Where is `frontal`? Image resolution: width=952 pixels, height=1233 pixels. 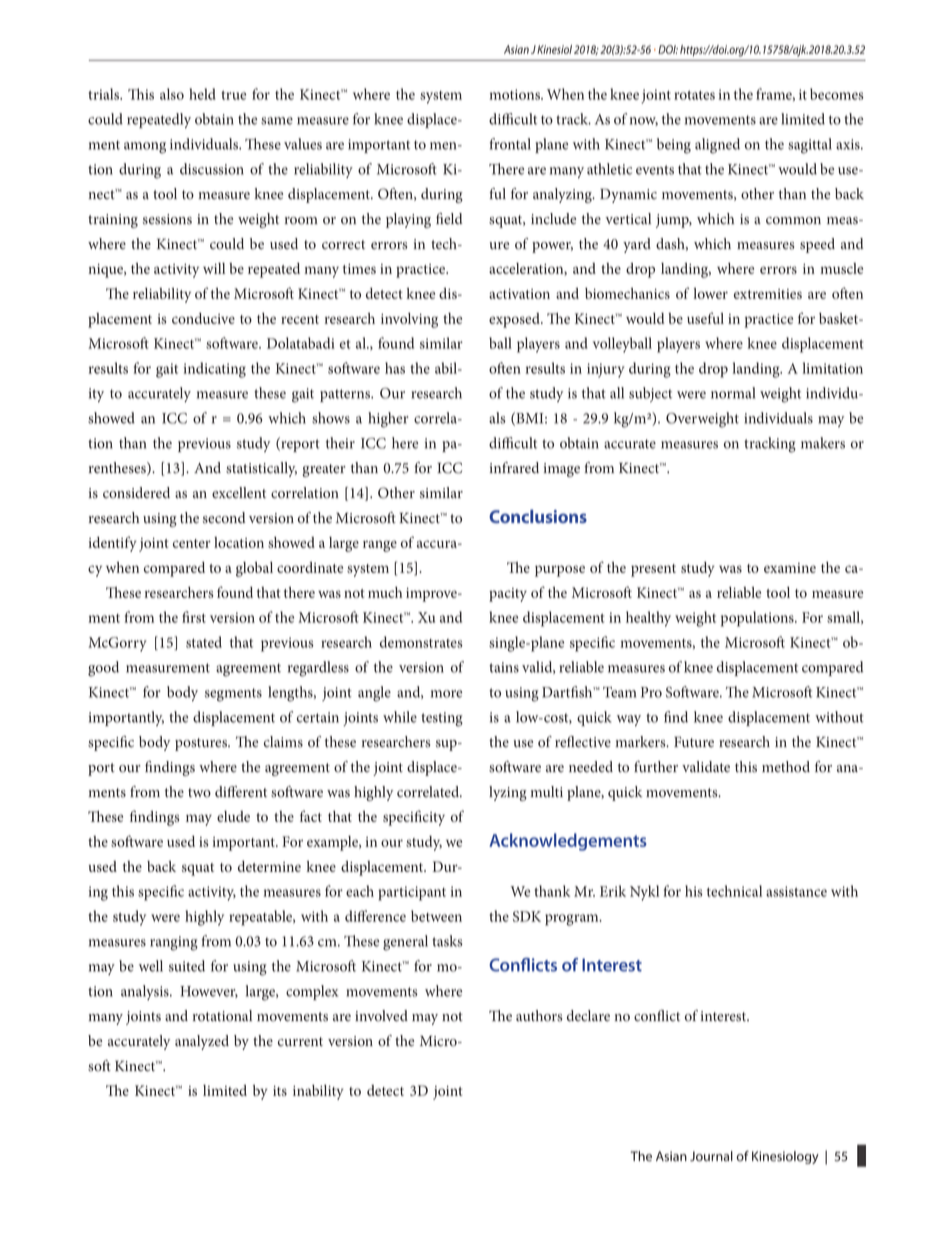
frontal is located at coordinates (510, 144).
